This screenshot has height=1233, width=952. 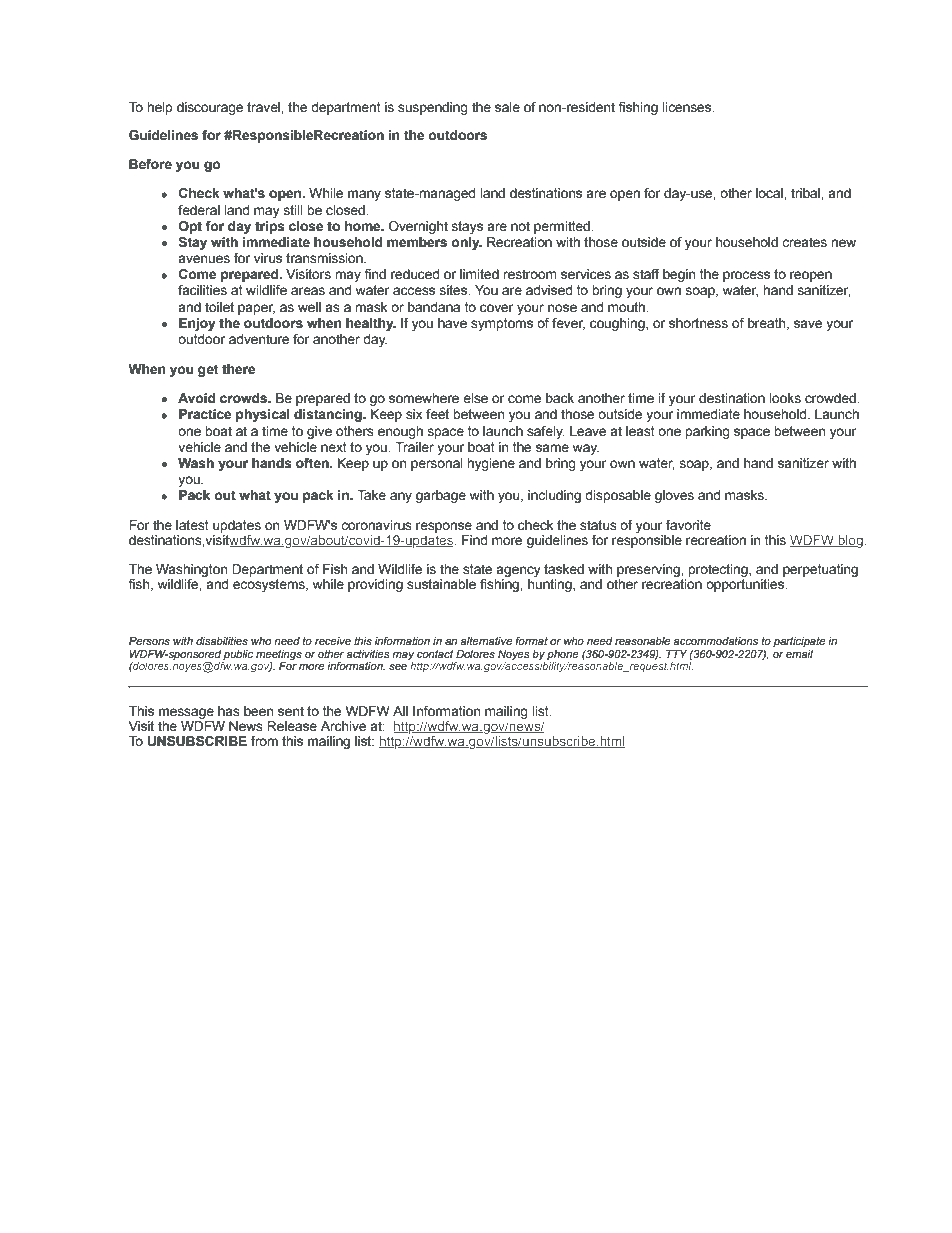 What do you see at coordinates (507, 107) in the screenshot?
I see `sale` at bounding box center [507, 107].
